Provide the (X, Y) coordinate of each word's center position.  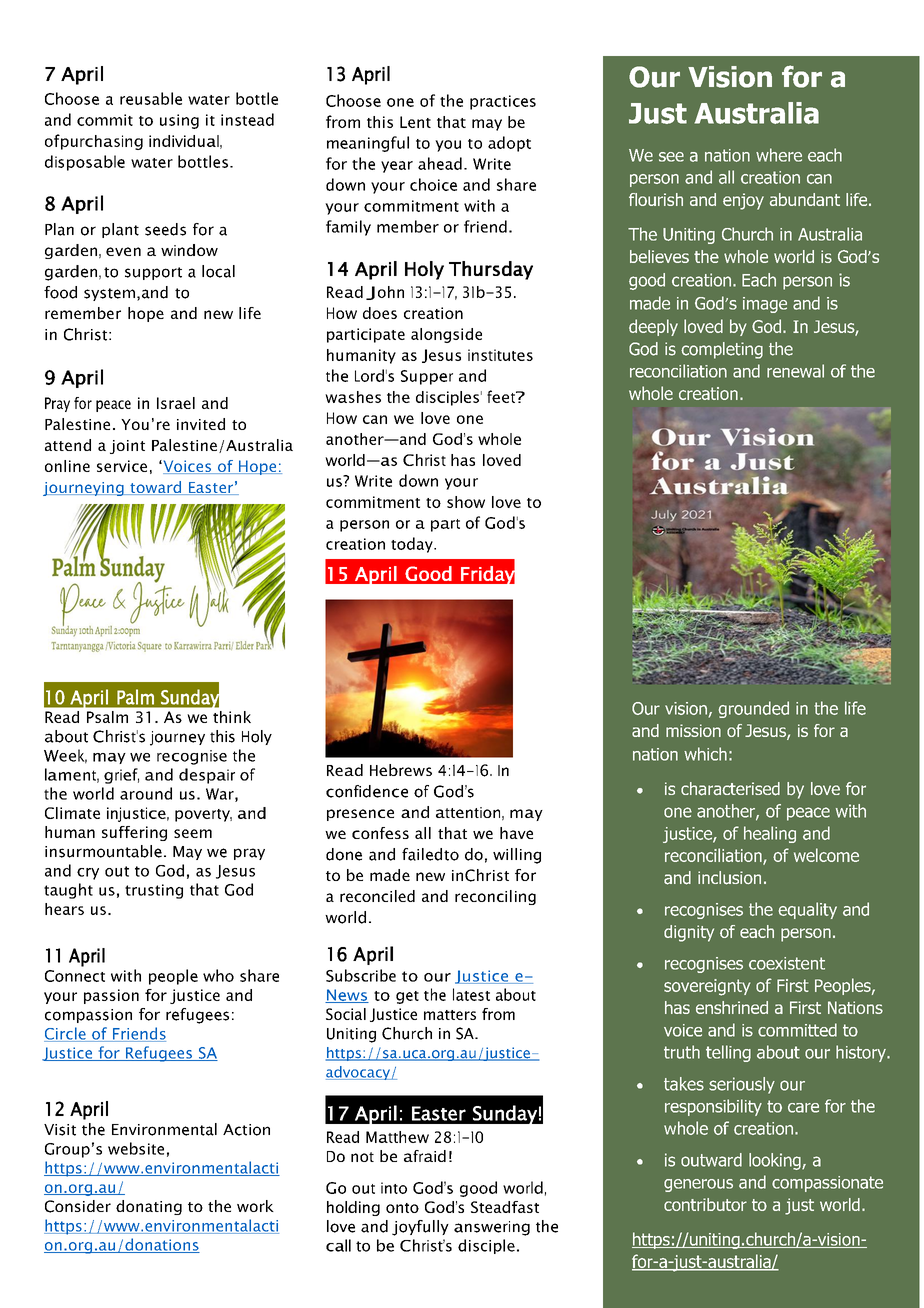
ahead (440, 163)
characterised (730, 789)
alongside (446, 335)
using (179, 121)
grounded (754, 709)
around (146, 793)
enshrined (732, 1007)
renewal (795, 371)
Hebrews (401, 770)
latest (471, 994)
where (779, 155)
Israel (176, 403)
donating (149, 1207)
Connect (75, 976)
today (413, 545)
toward (155, 488)
